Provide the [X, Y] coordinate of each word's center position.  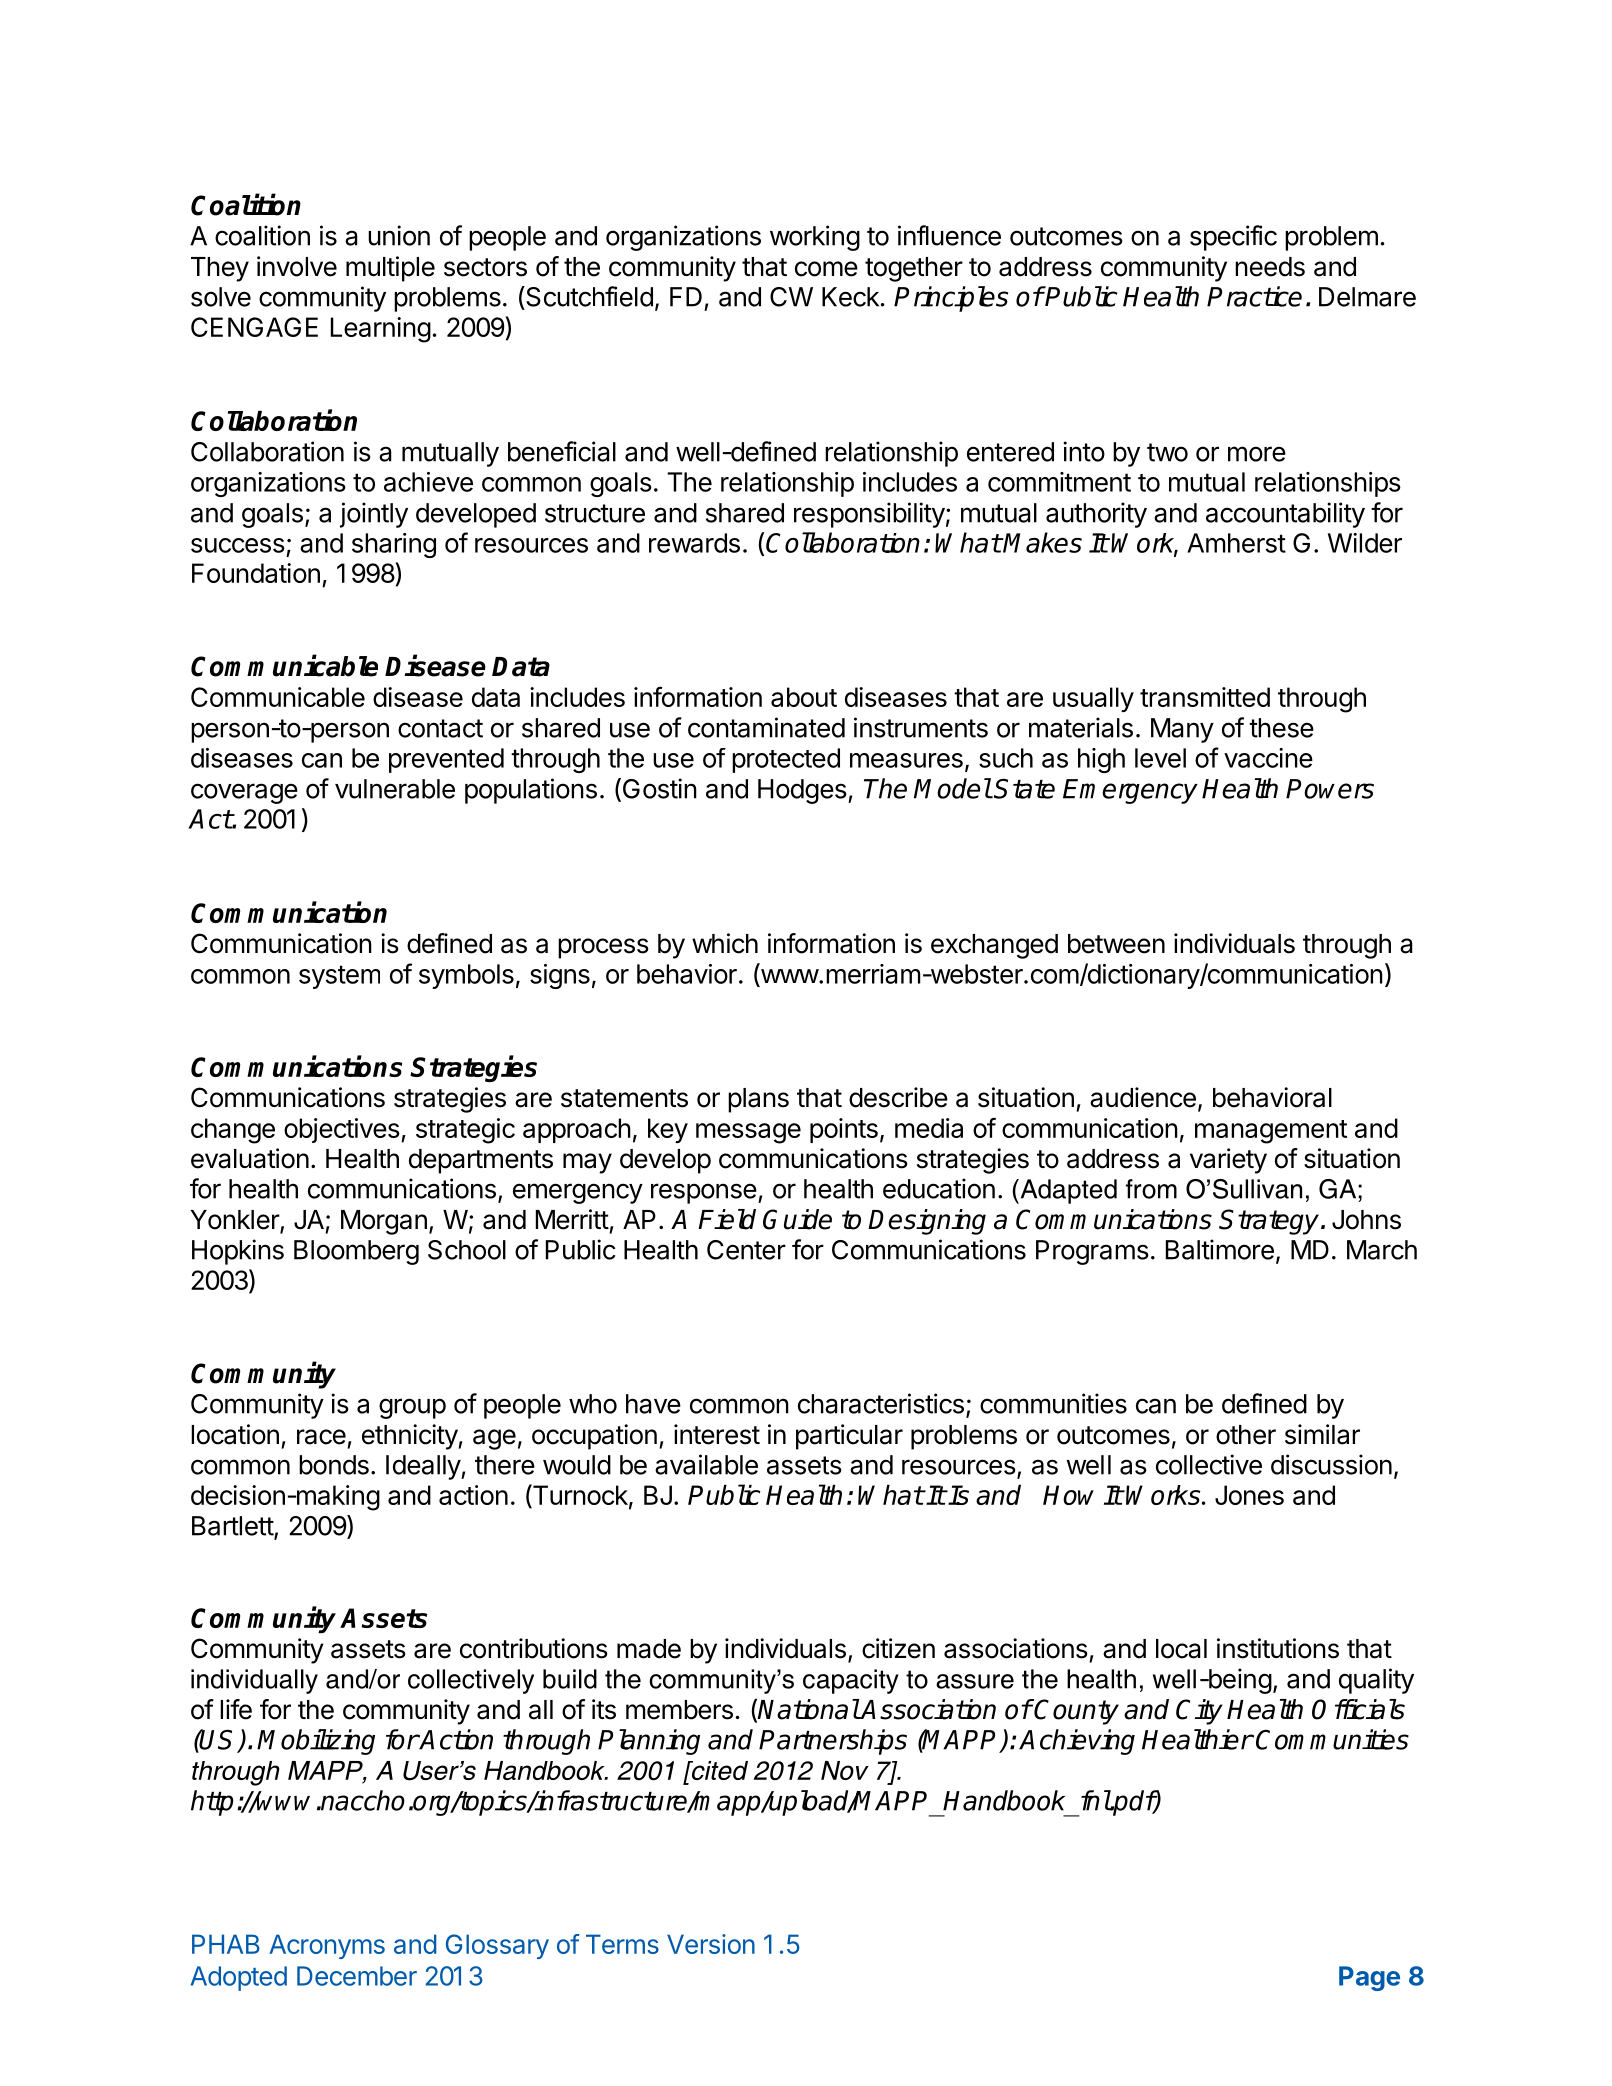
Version [711, 1944]
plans [758, 1100]
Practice [1254, 296]
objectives [342, 1130]
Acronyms [327, 1946]
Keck [850, 297]
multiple [390, 269]
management [1271, 1132]
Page [1369, 1978]
